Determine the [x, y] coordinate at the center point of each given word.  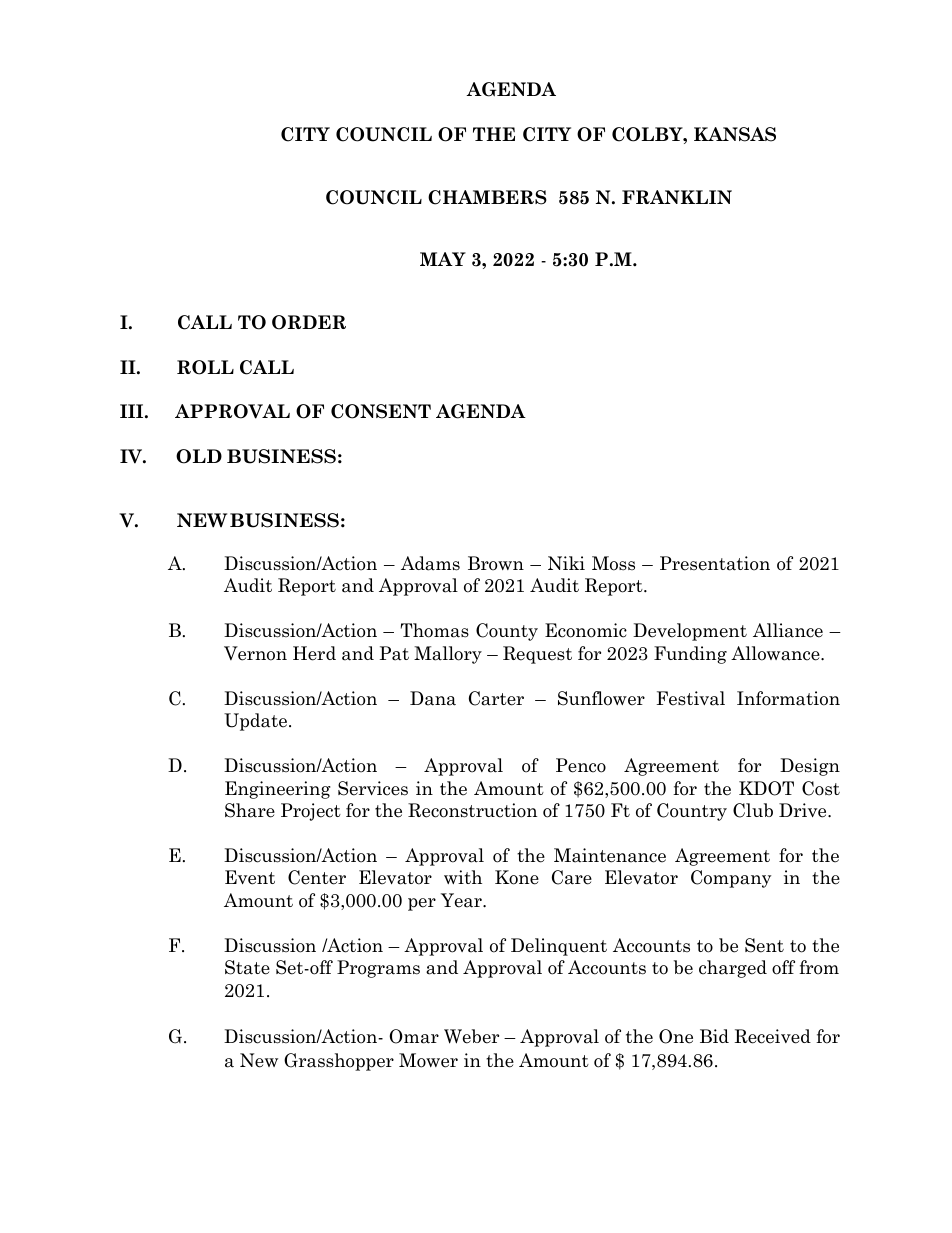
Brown [496, 563]
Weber [471, 1036]
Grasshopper [339, 1062]
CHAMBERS [487, 197]
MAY [443, 259]
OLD [199, 456]
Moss [613, 563]
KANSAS [735, 134]
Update [255, 722]
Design [810, 767]
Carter [496, 698]
